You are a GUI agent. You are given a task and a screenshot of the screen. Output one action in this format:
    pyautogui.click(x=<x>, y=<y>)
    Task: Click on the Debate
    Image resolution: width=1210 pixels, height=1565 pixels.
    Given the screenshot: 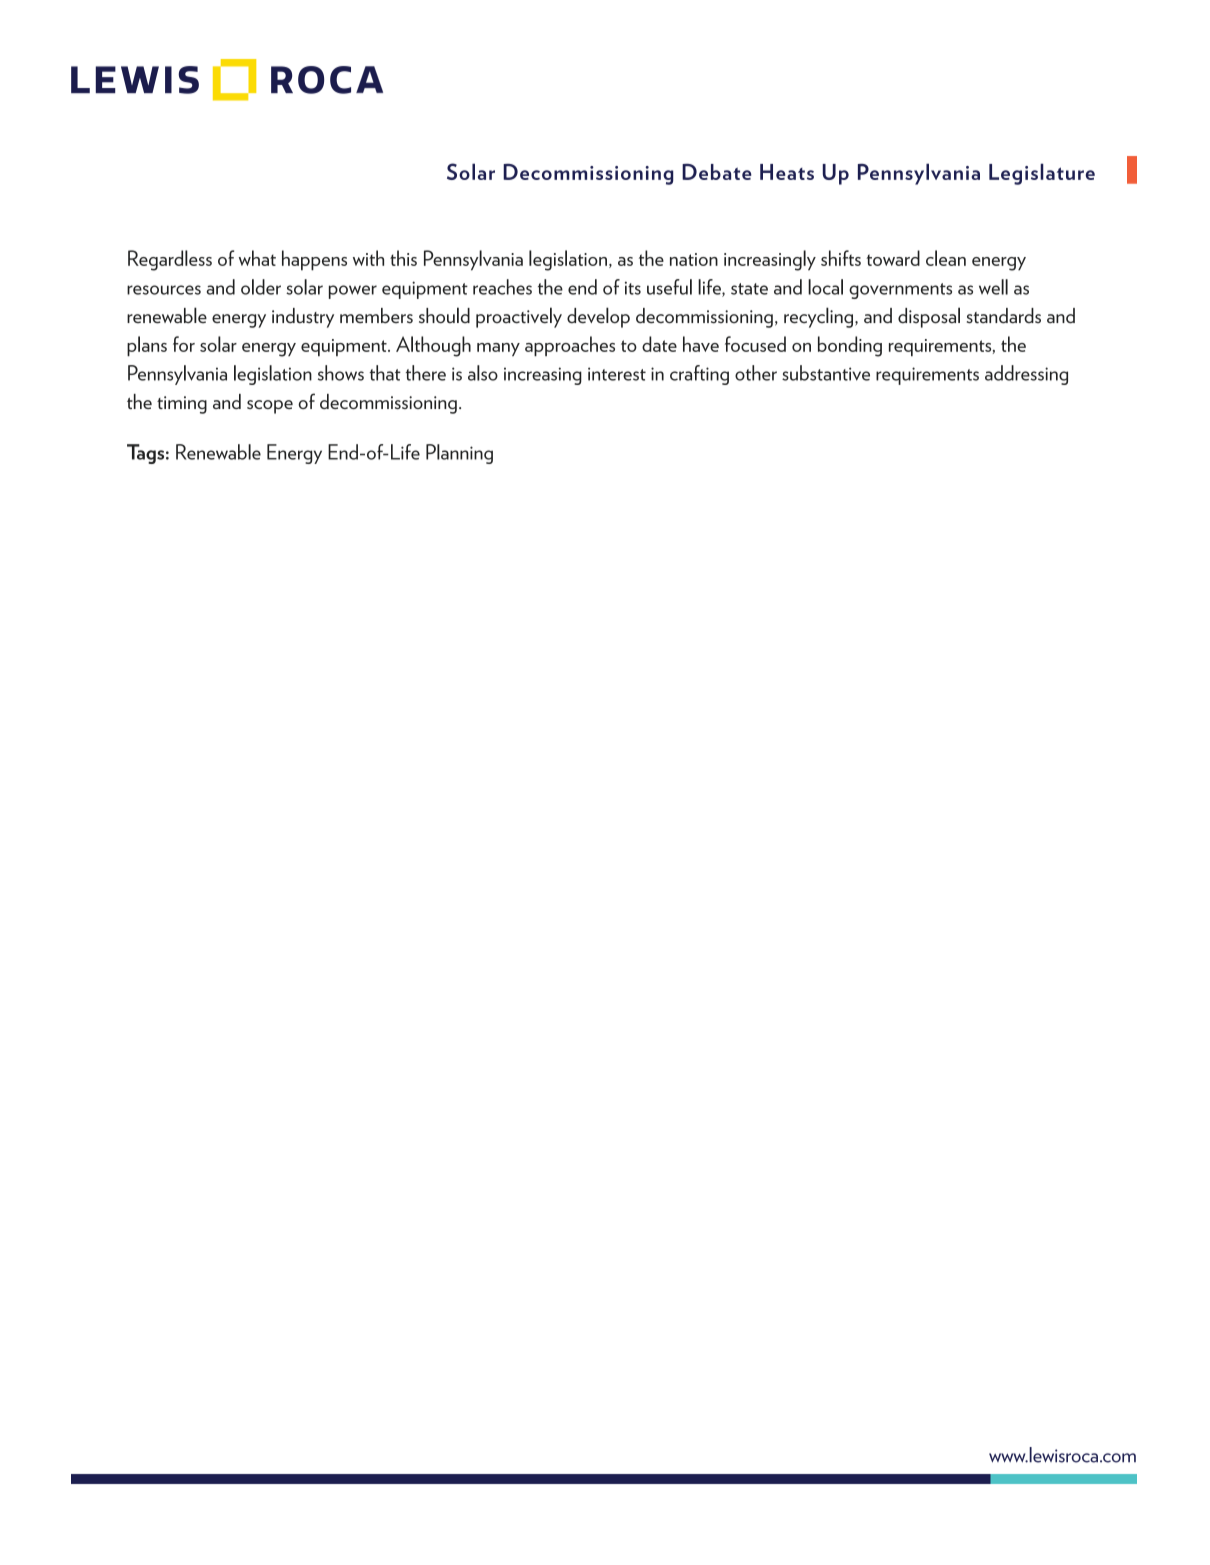 What is the action you would take?
    pyautogui.click(x=717, y=172)
